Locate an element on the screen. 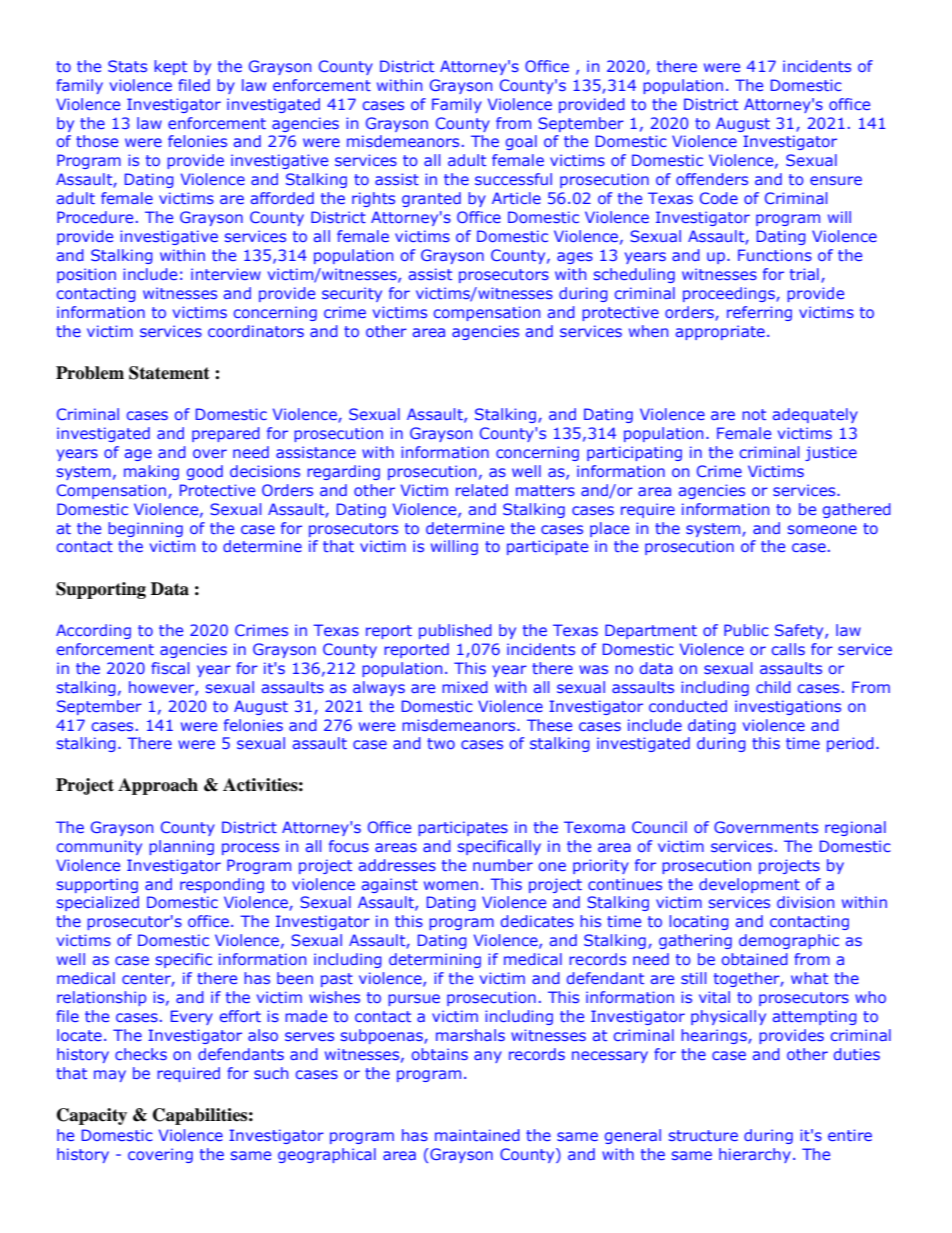 The width and height of the screenshot is (952, 1233). Safety is located at coordinates (800, 631).
